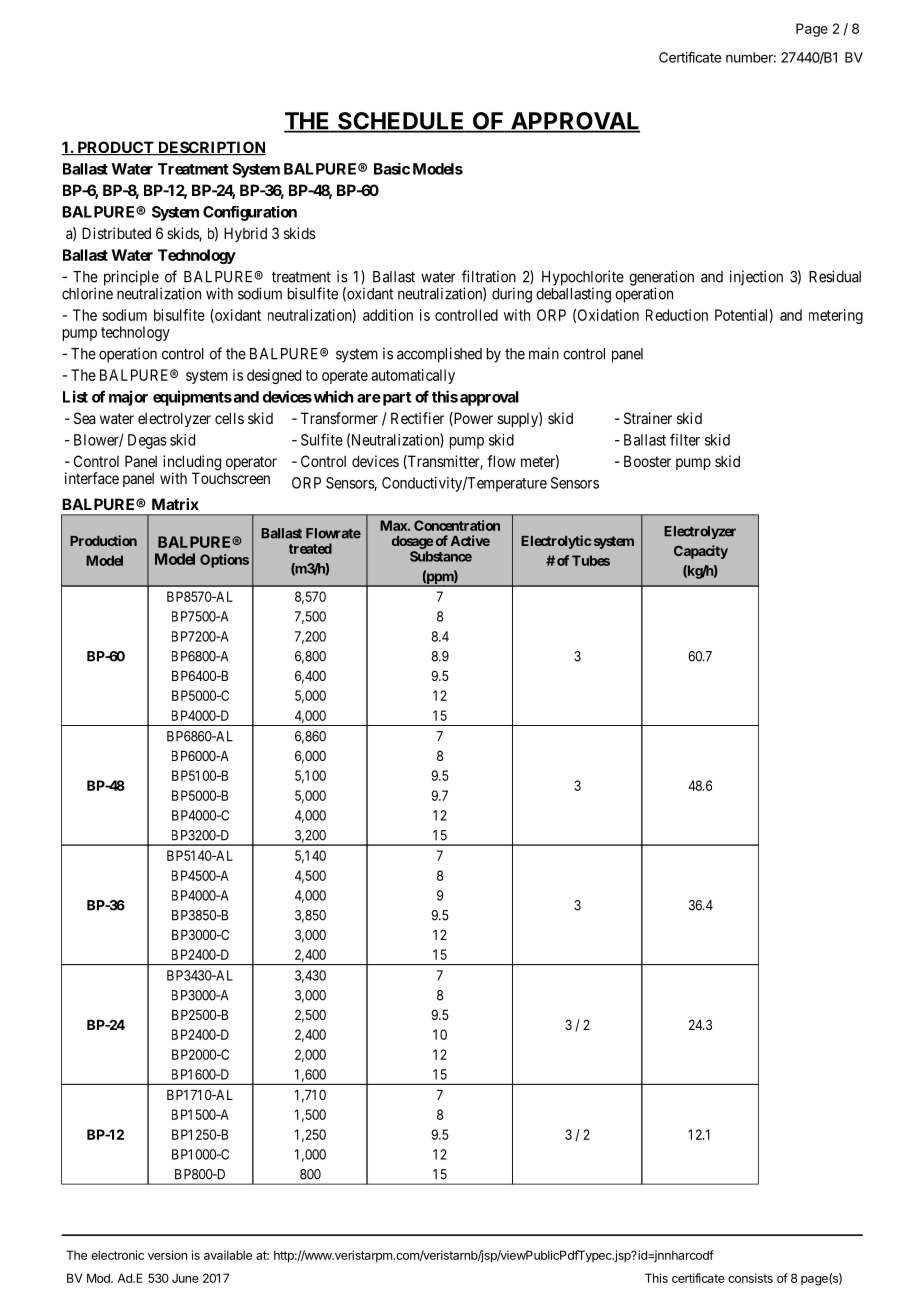 Image resolution: width=924 pixels, height=1308 pixels. What do you see at coordinates (392, 169) in the screenshot?
I see `Basic` at bounding box center [392, 169].
